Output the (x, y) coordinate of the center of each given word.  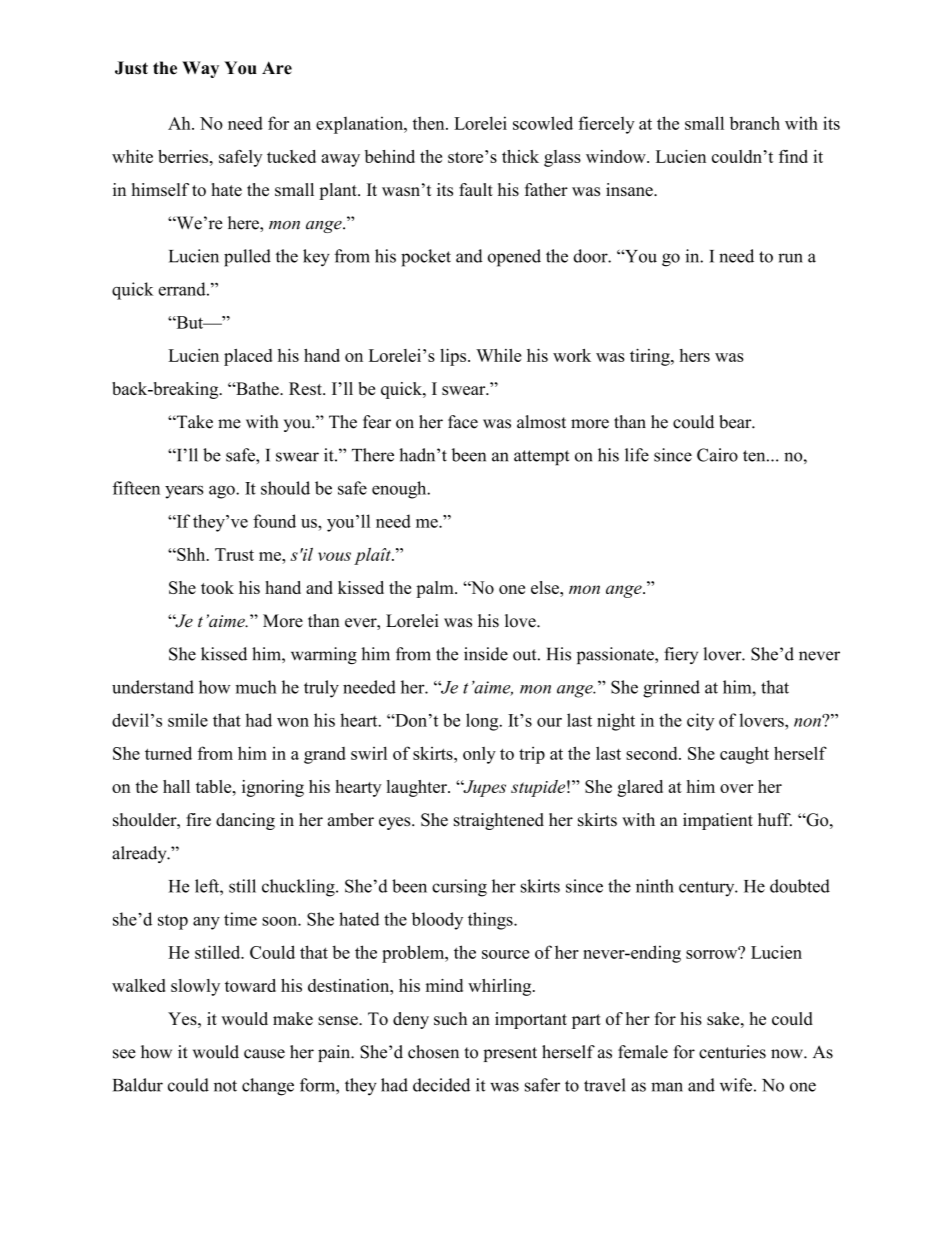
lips (454, 357)
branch (755, 123)
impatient (718, 821)
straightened (499, 821)
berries (184, 156)
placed (248, 357)
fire (198, 820)
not (225, 1086)
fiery (681, 655)
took (217, 587)
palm (436, 589)
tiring (651, 357)
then (430, 123)
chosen (433, 1052)
